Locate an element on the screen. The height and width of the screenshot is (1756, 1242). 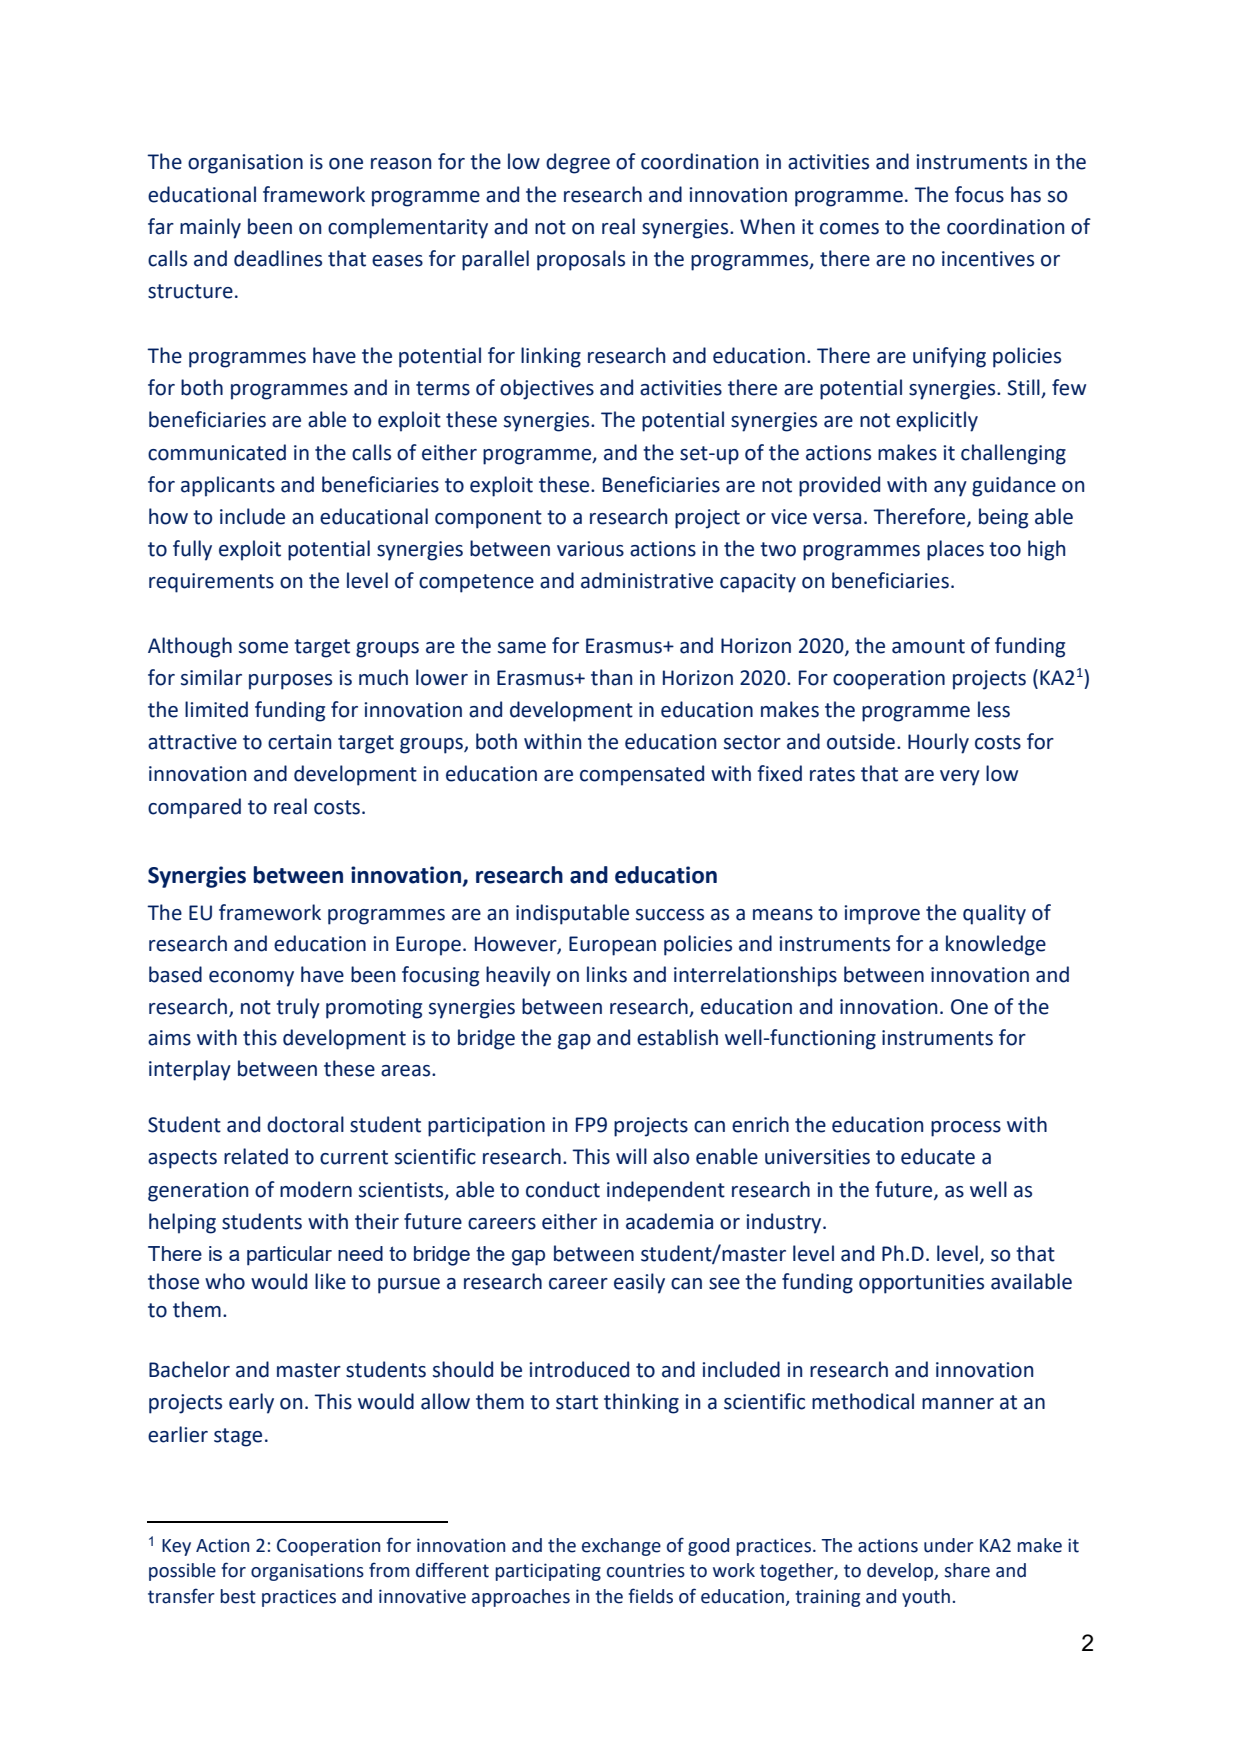
exchange is located at coordinates (621, 1547).
